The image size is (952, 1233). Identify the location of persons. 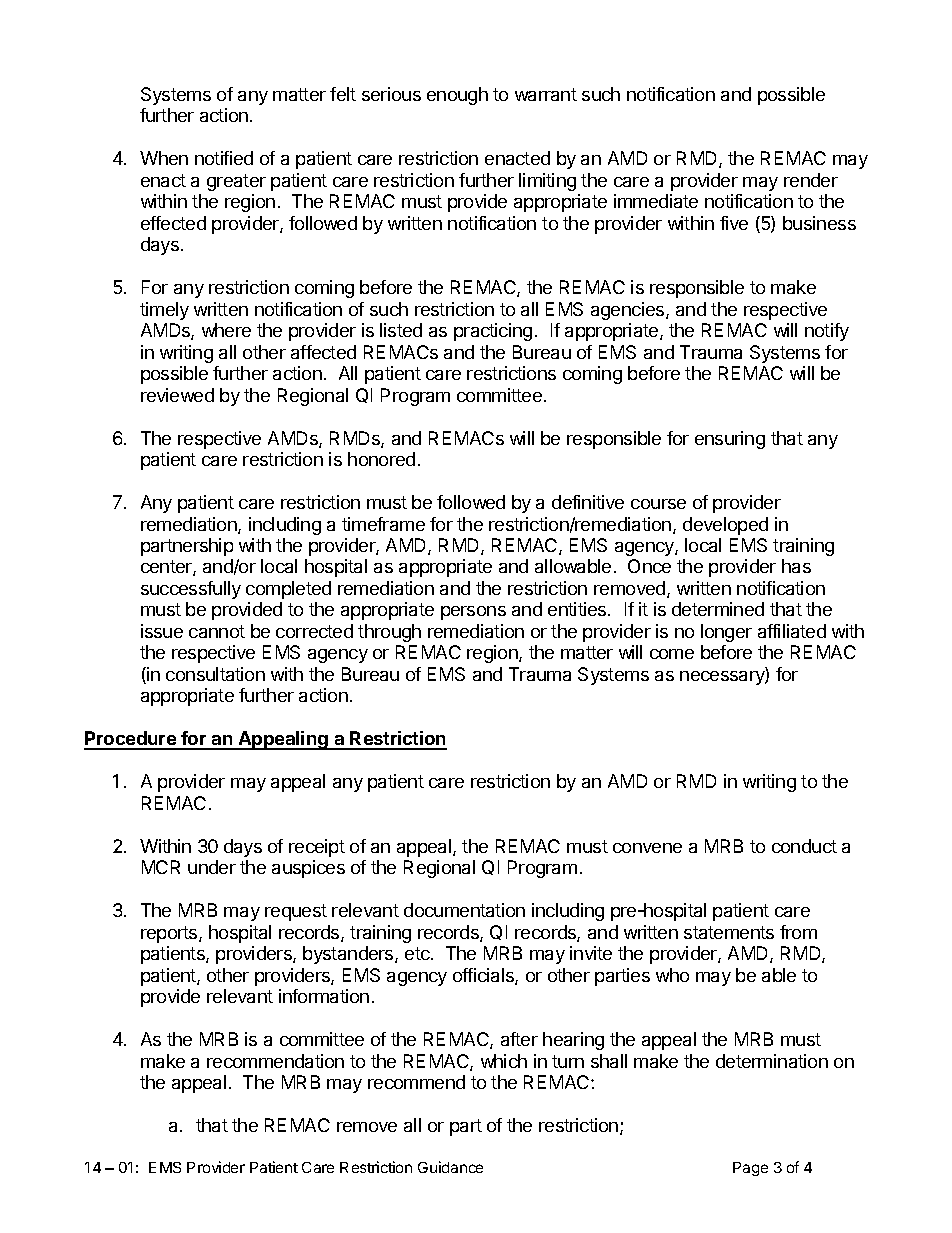
(473, 613).
